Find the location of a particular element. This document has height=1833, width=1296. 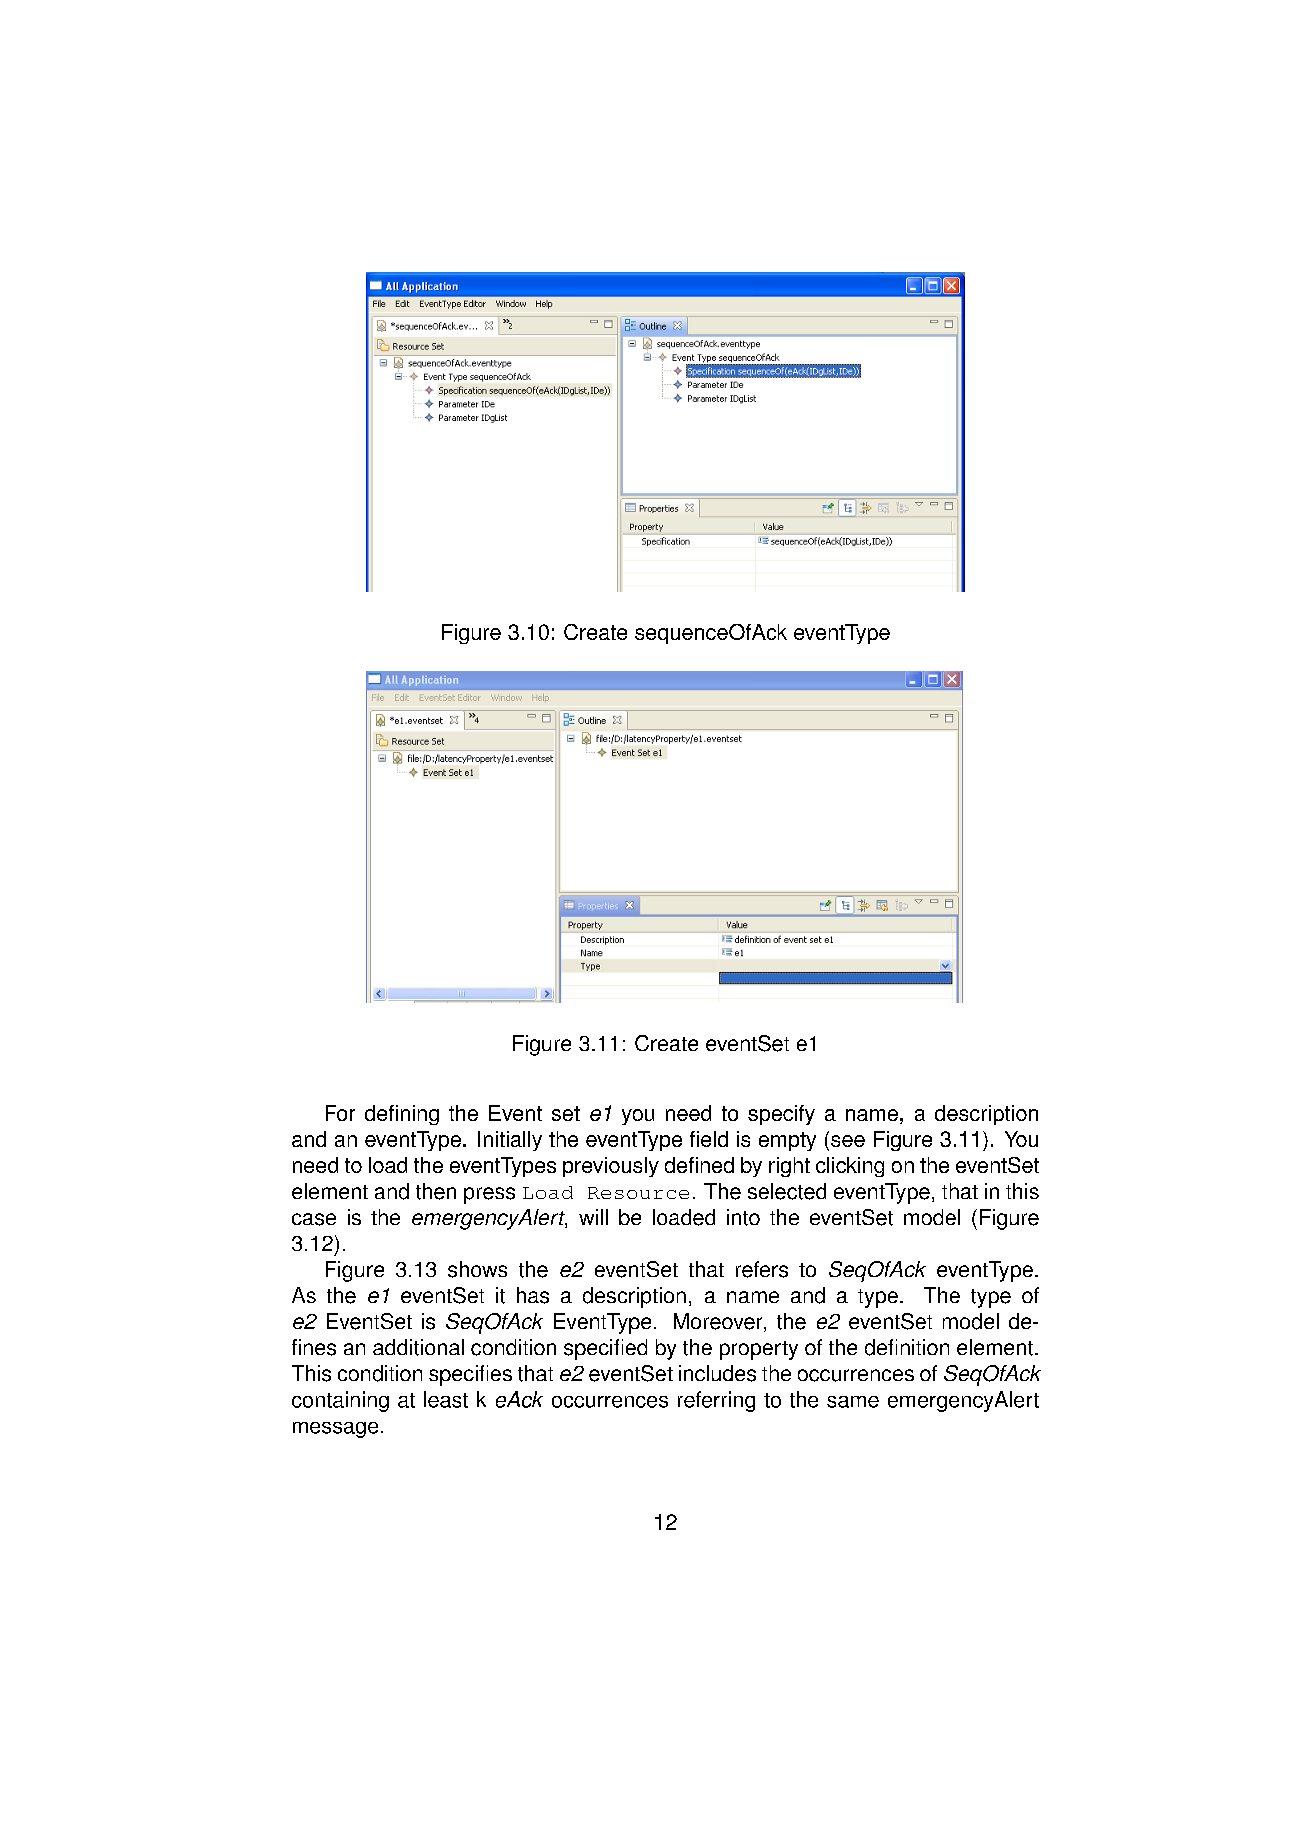

then is located at coordinates (436, 1191).
